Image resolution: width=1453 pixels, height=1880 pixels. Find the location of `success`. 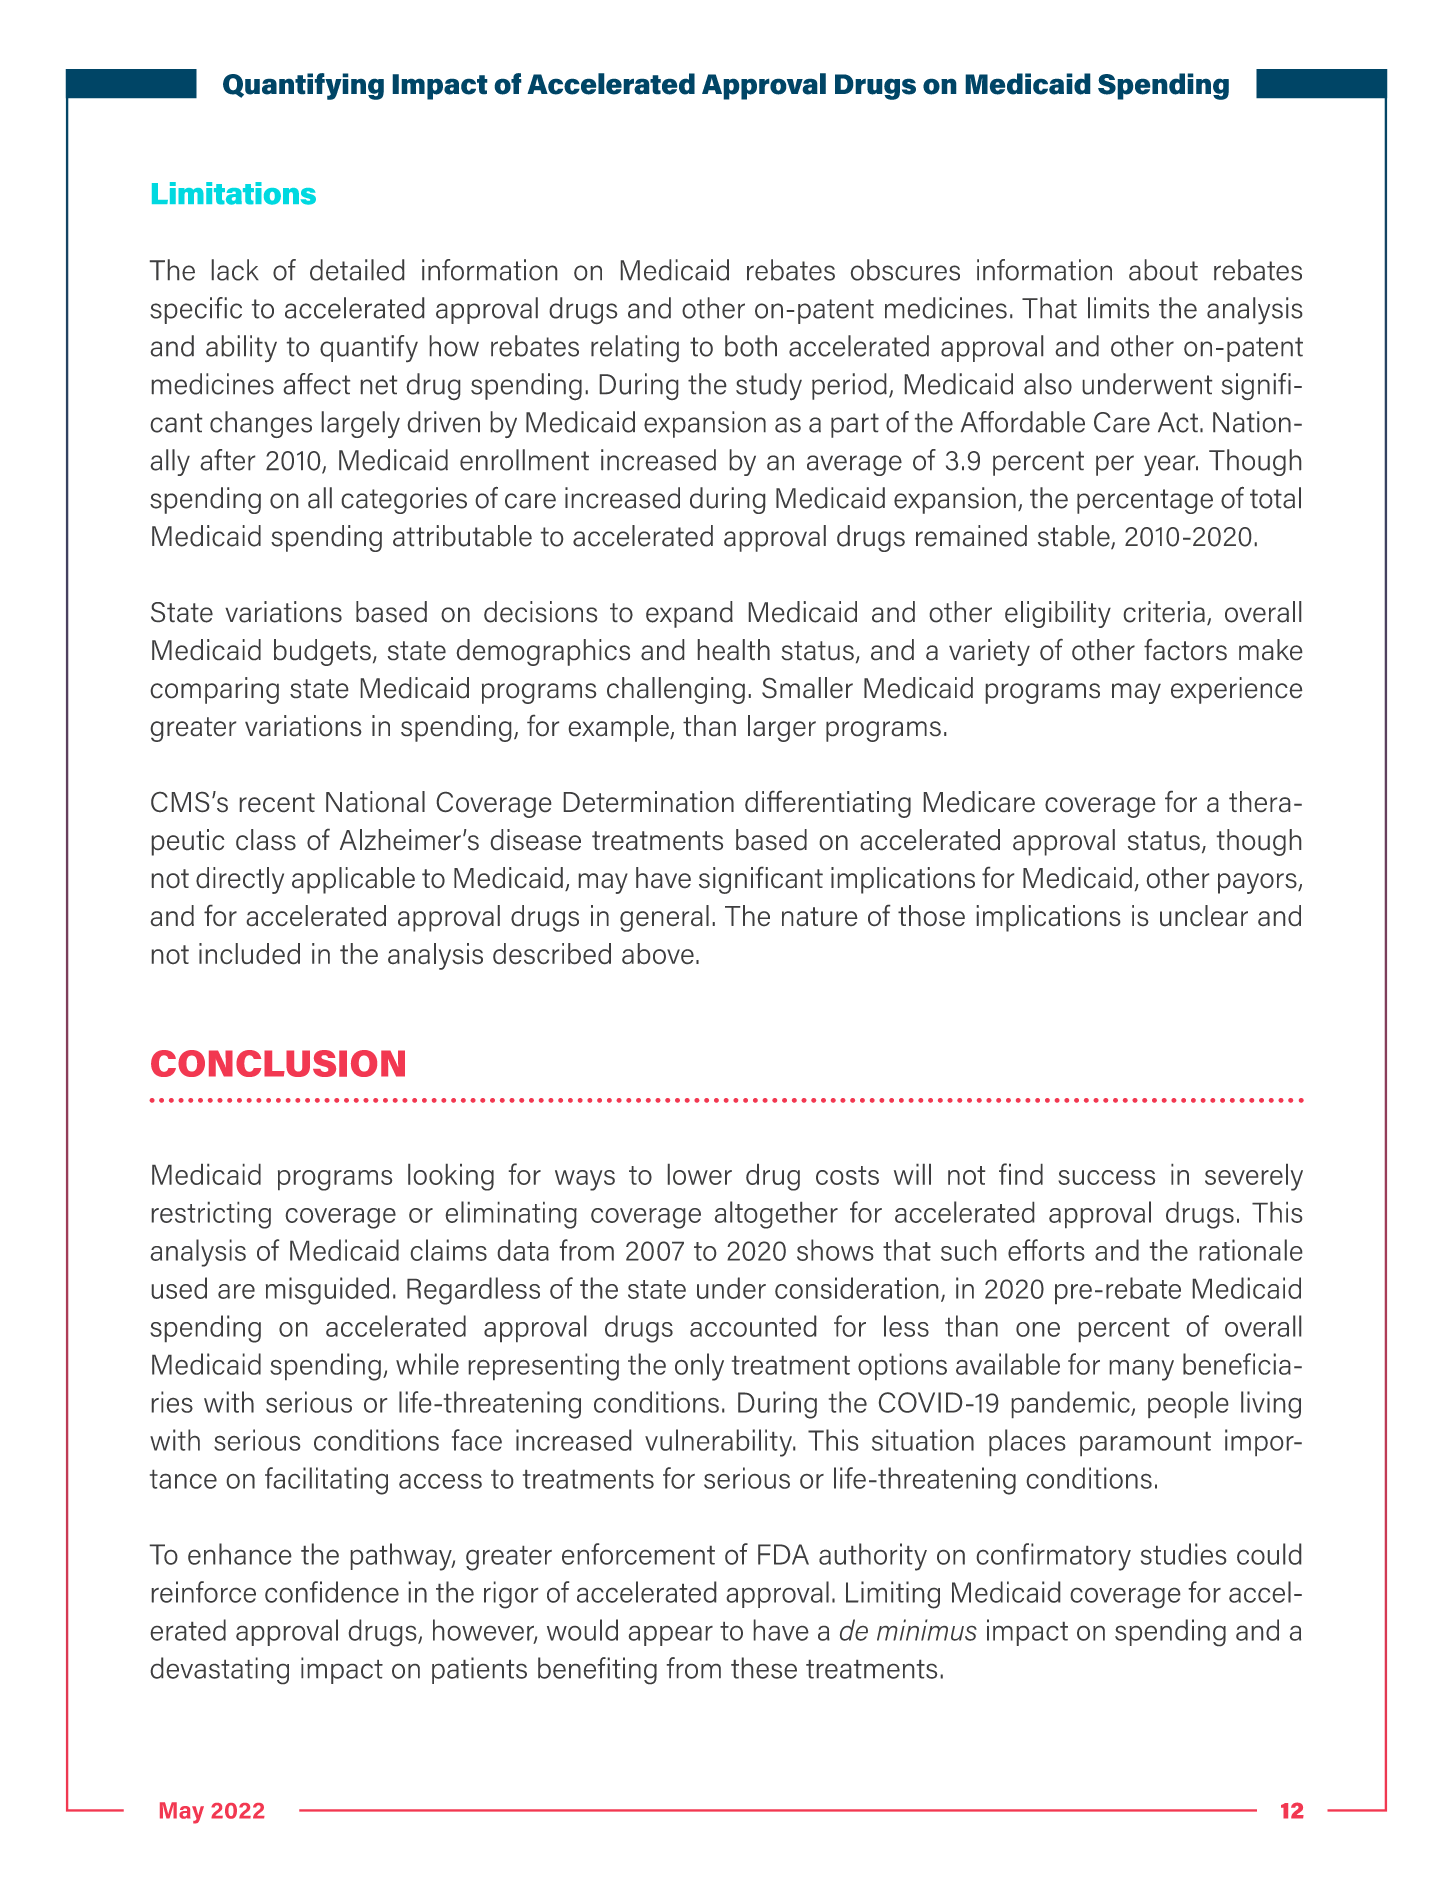

success is located at coordinates (1106, 1177).
